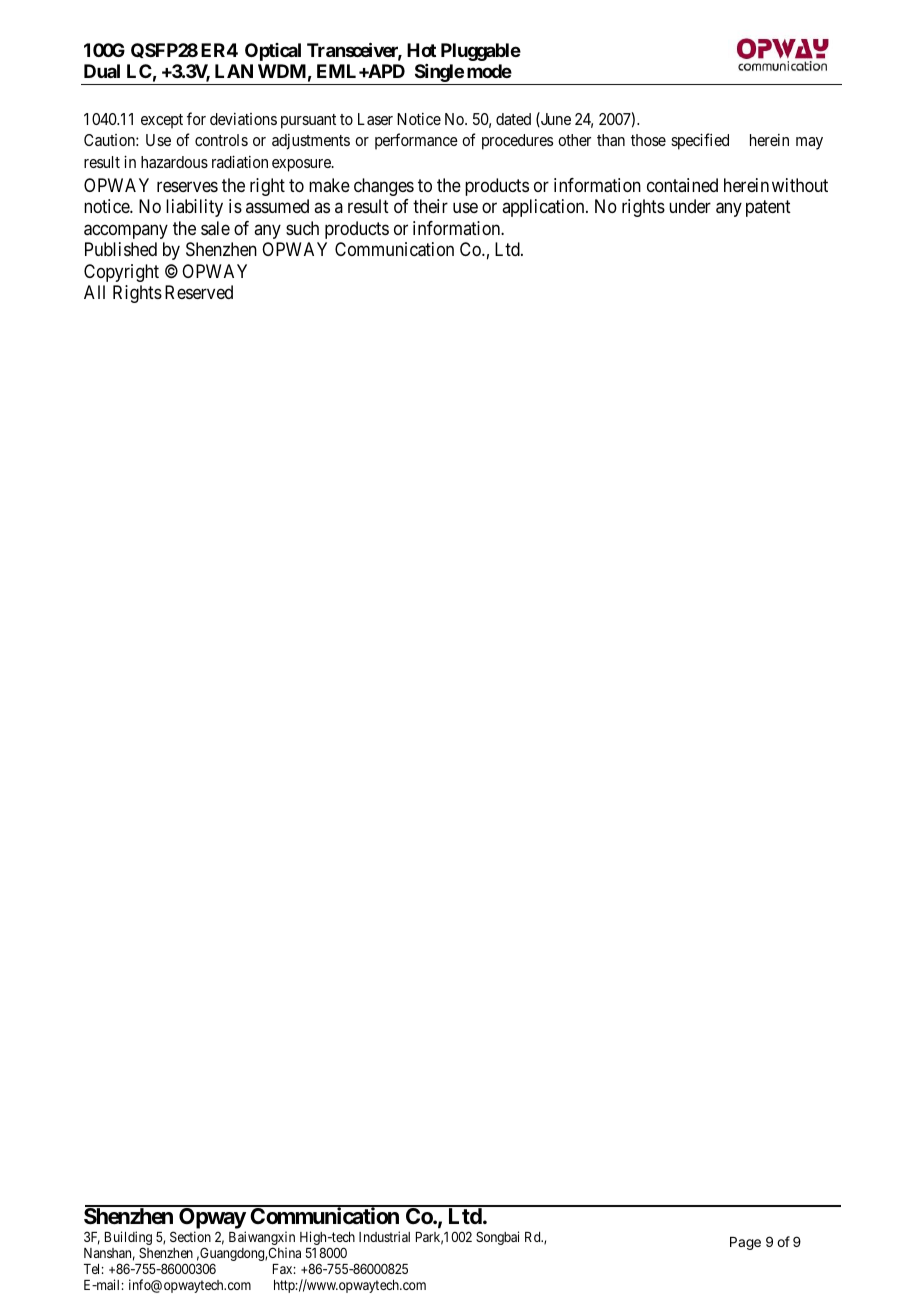 The height and width of the screenshot is (1307, 924). I want to click on patent, so click(768, 209).
